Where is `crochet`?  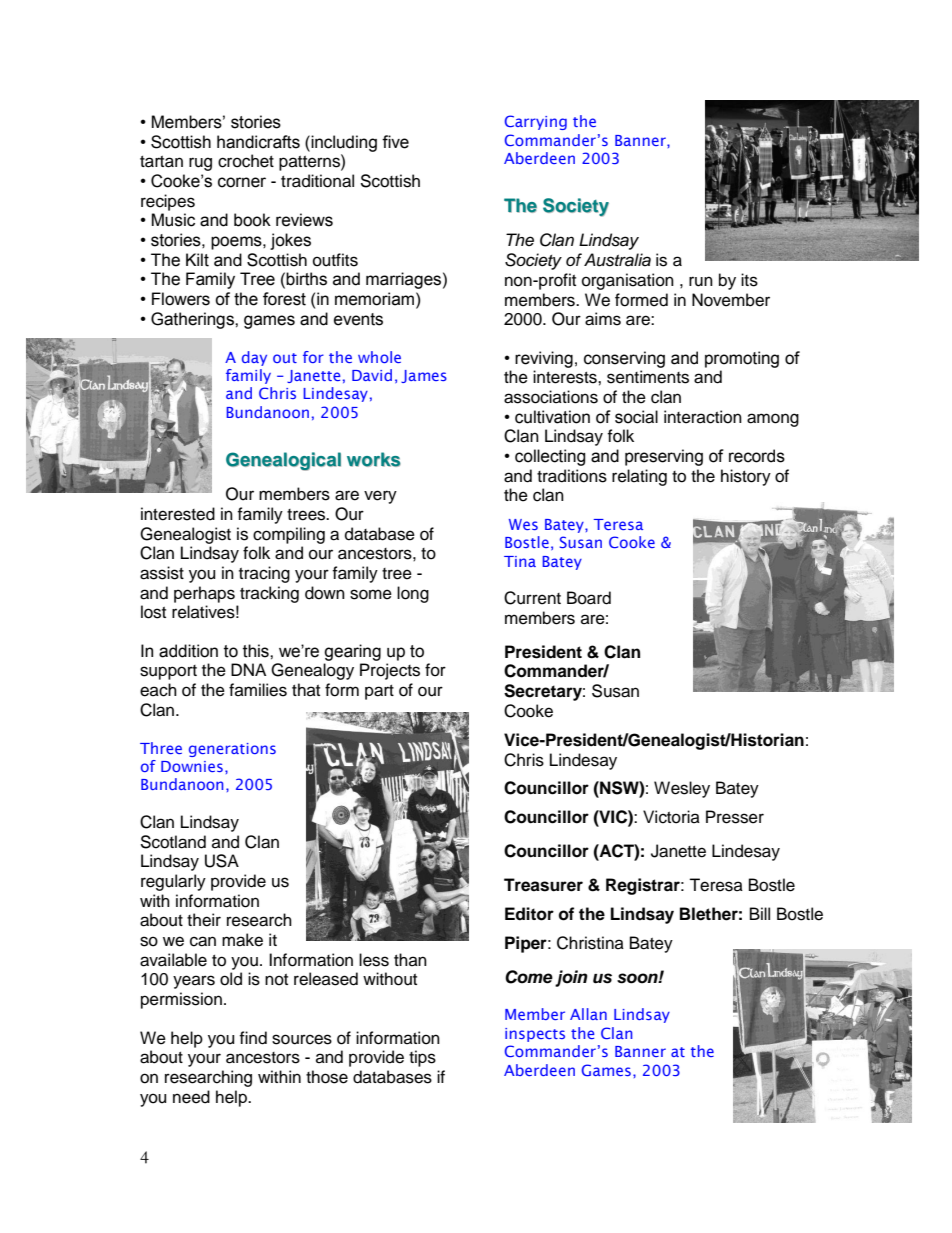
crochet is located at coordinates (246, 161).
